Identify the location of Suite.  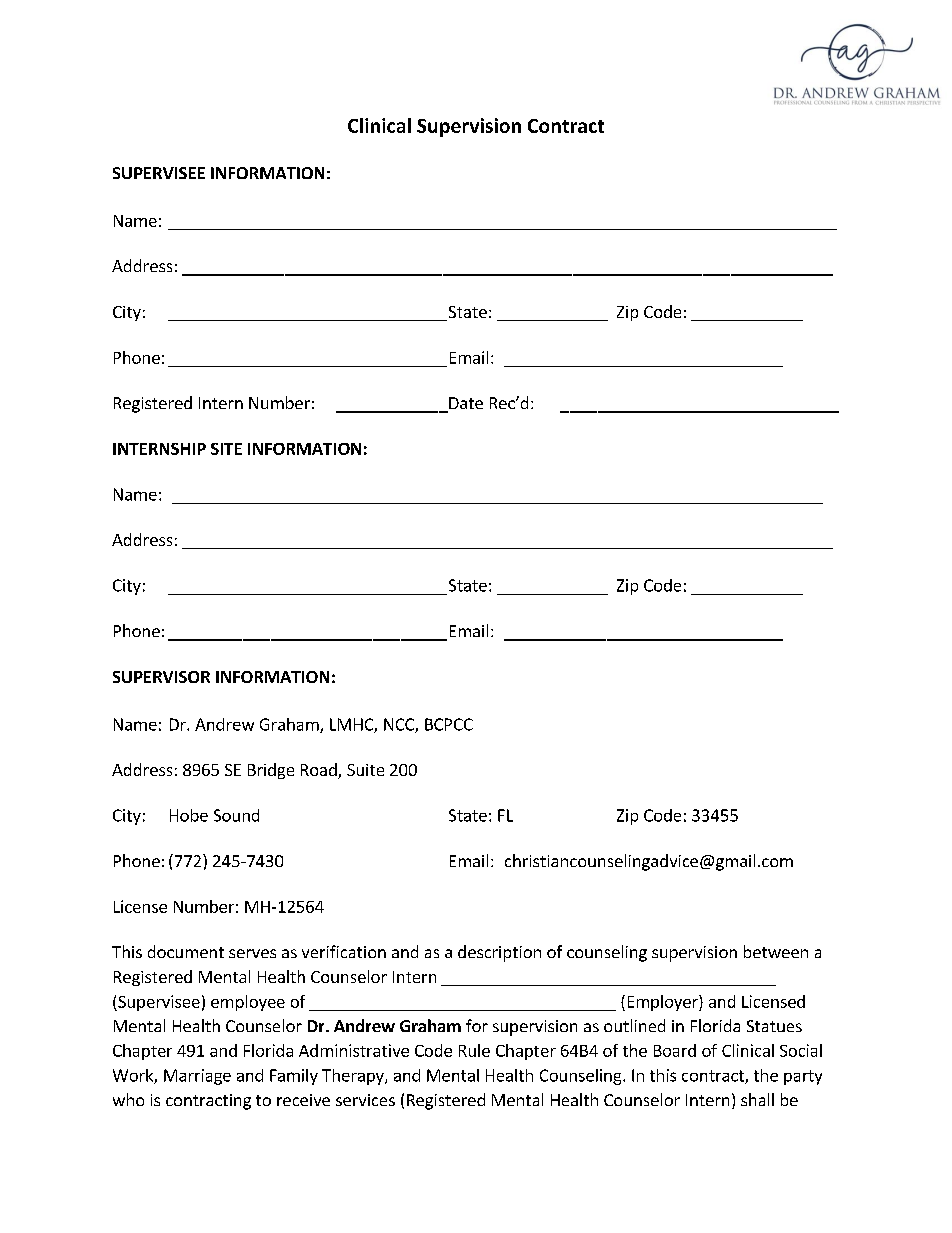
(365, 770).
